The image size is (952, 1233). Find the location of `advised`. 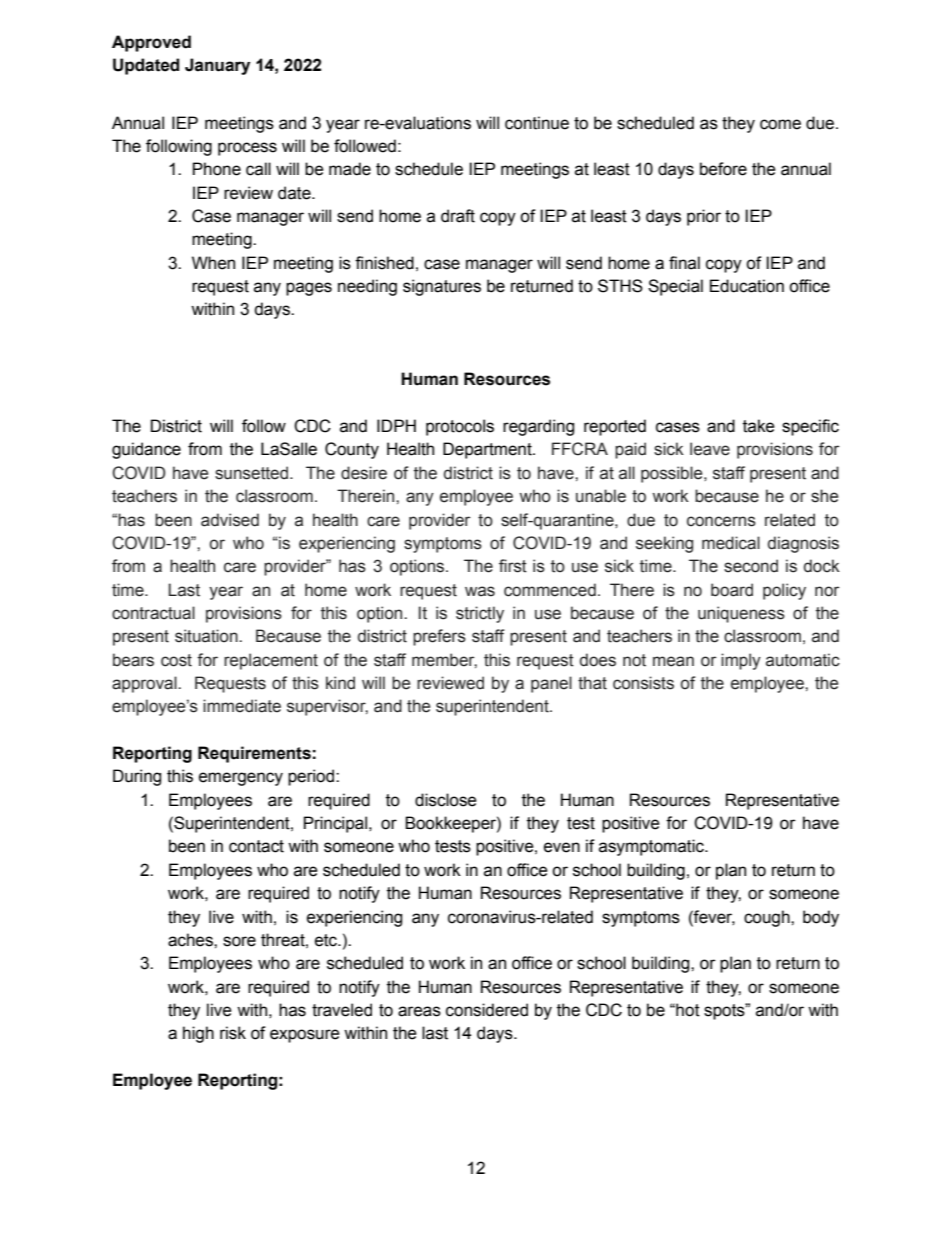

advised is located at coordinates (230, 520).
